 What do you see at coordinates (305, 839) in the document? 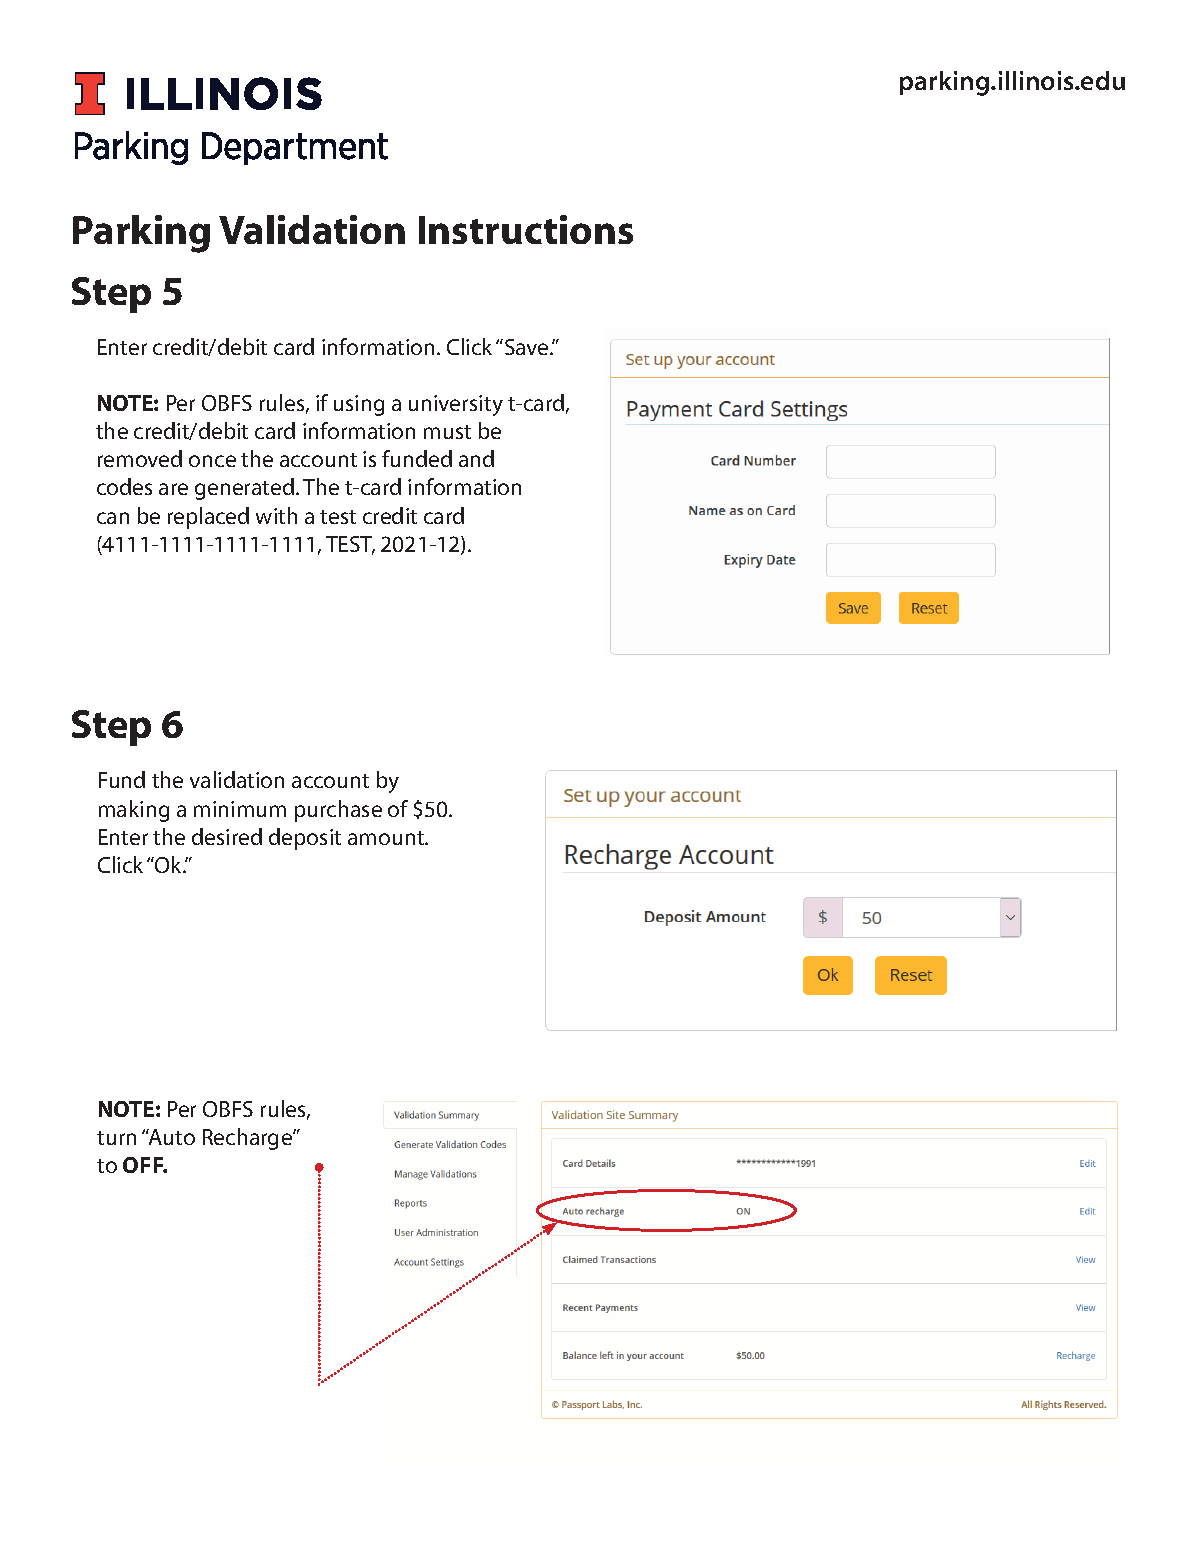
I see `deposit` at bounding box center [305, 839].
